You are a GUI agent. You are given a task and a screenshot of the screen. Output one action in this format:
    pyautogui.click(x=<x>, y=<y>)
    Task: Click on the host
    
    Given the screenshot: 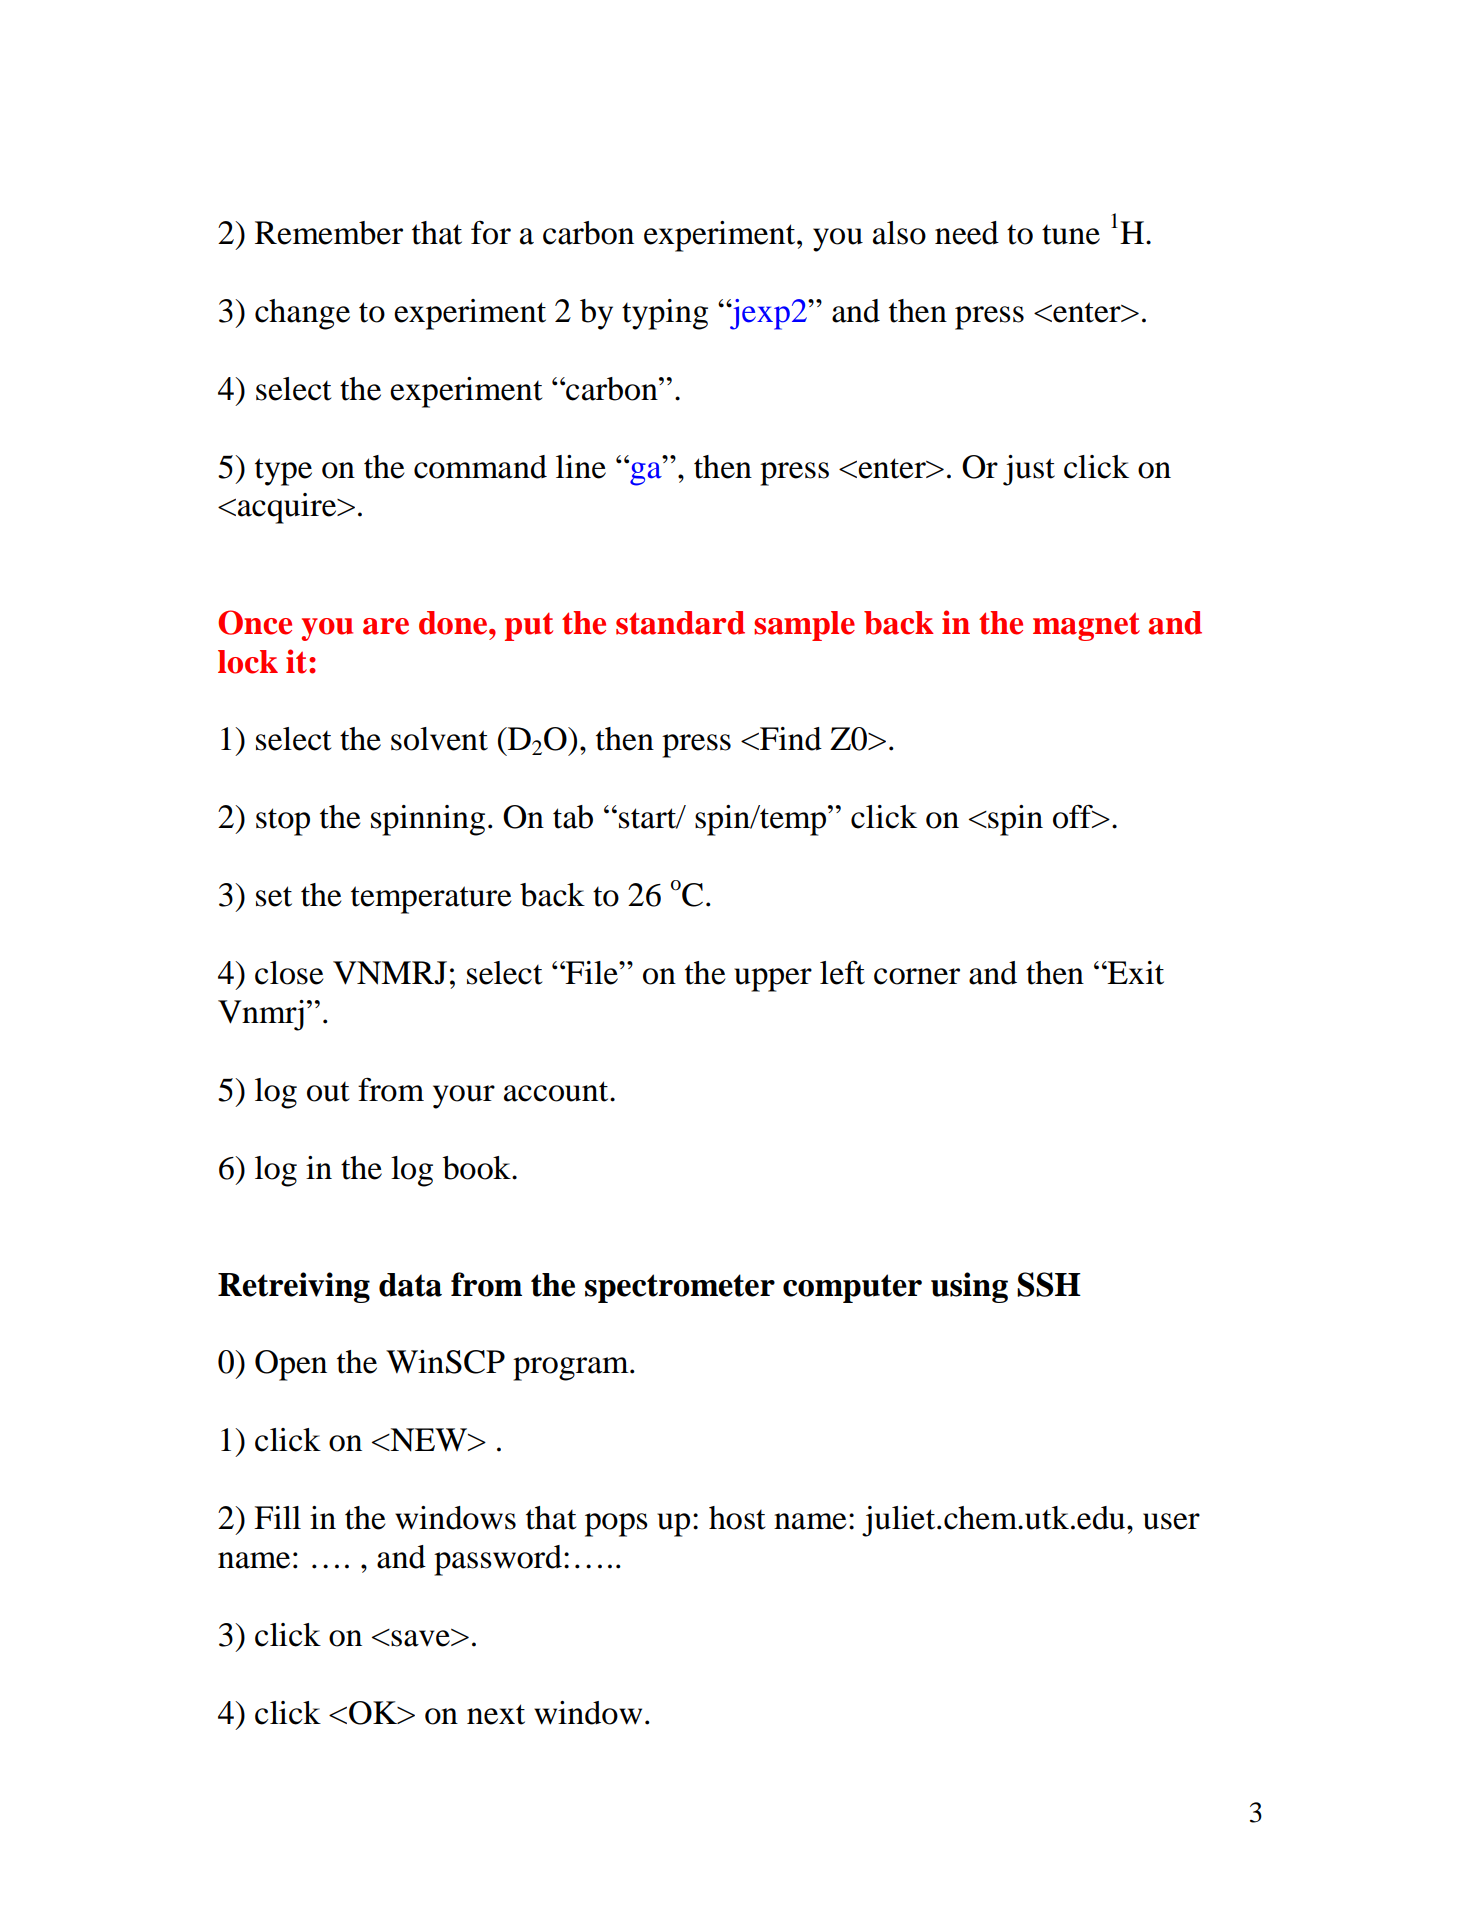 What is the action you would take?
    pyautogui.click(x=737, y=1518)
